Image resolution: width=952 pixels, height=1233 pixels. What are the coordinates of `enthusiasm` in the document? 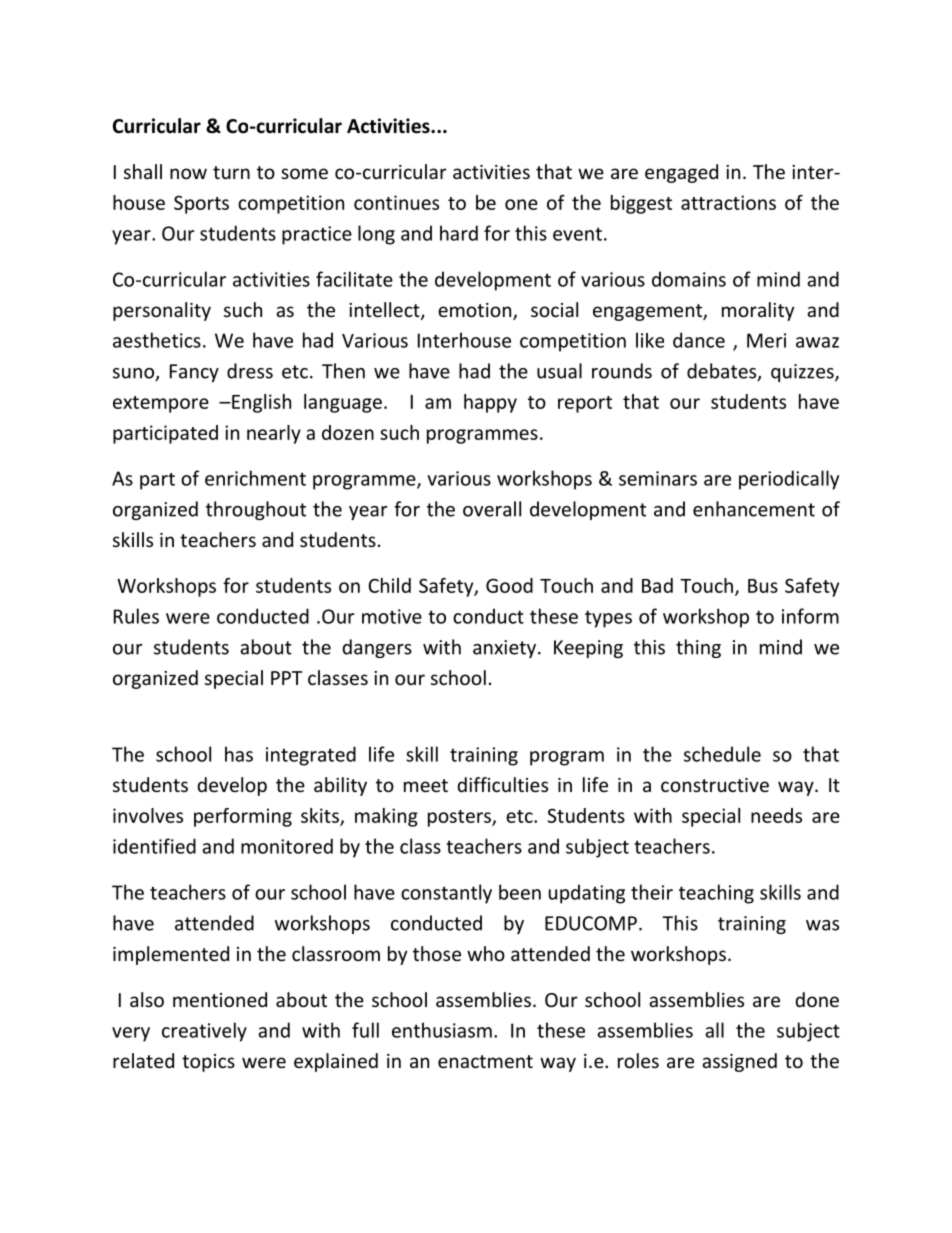 It's located at (442, 1030).
